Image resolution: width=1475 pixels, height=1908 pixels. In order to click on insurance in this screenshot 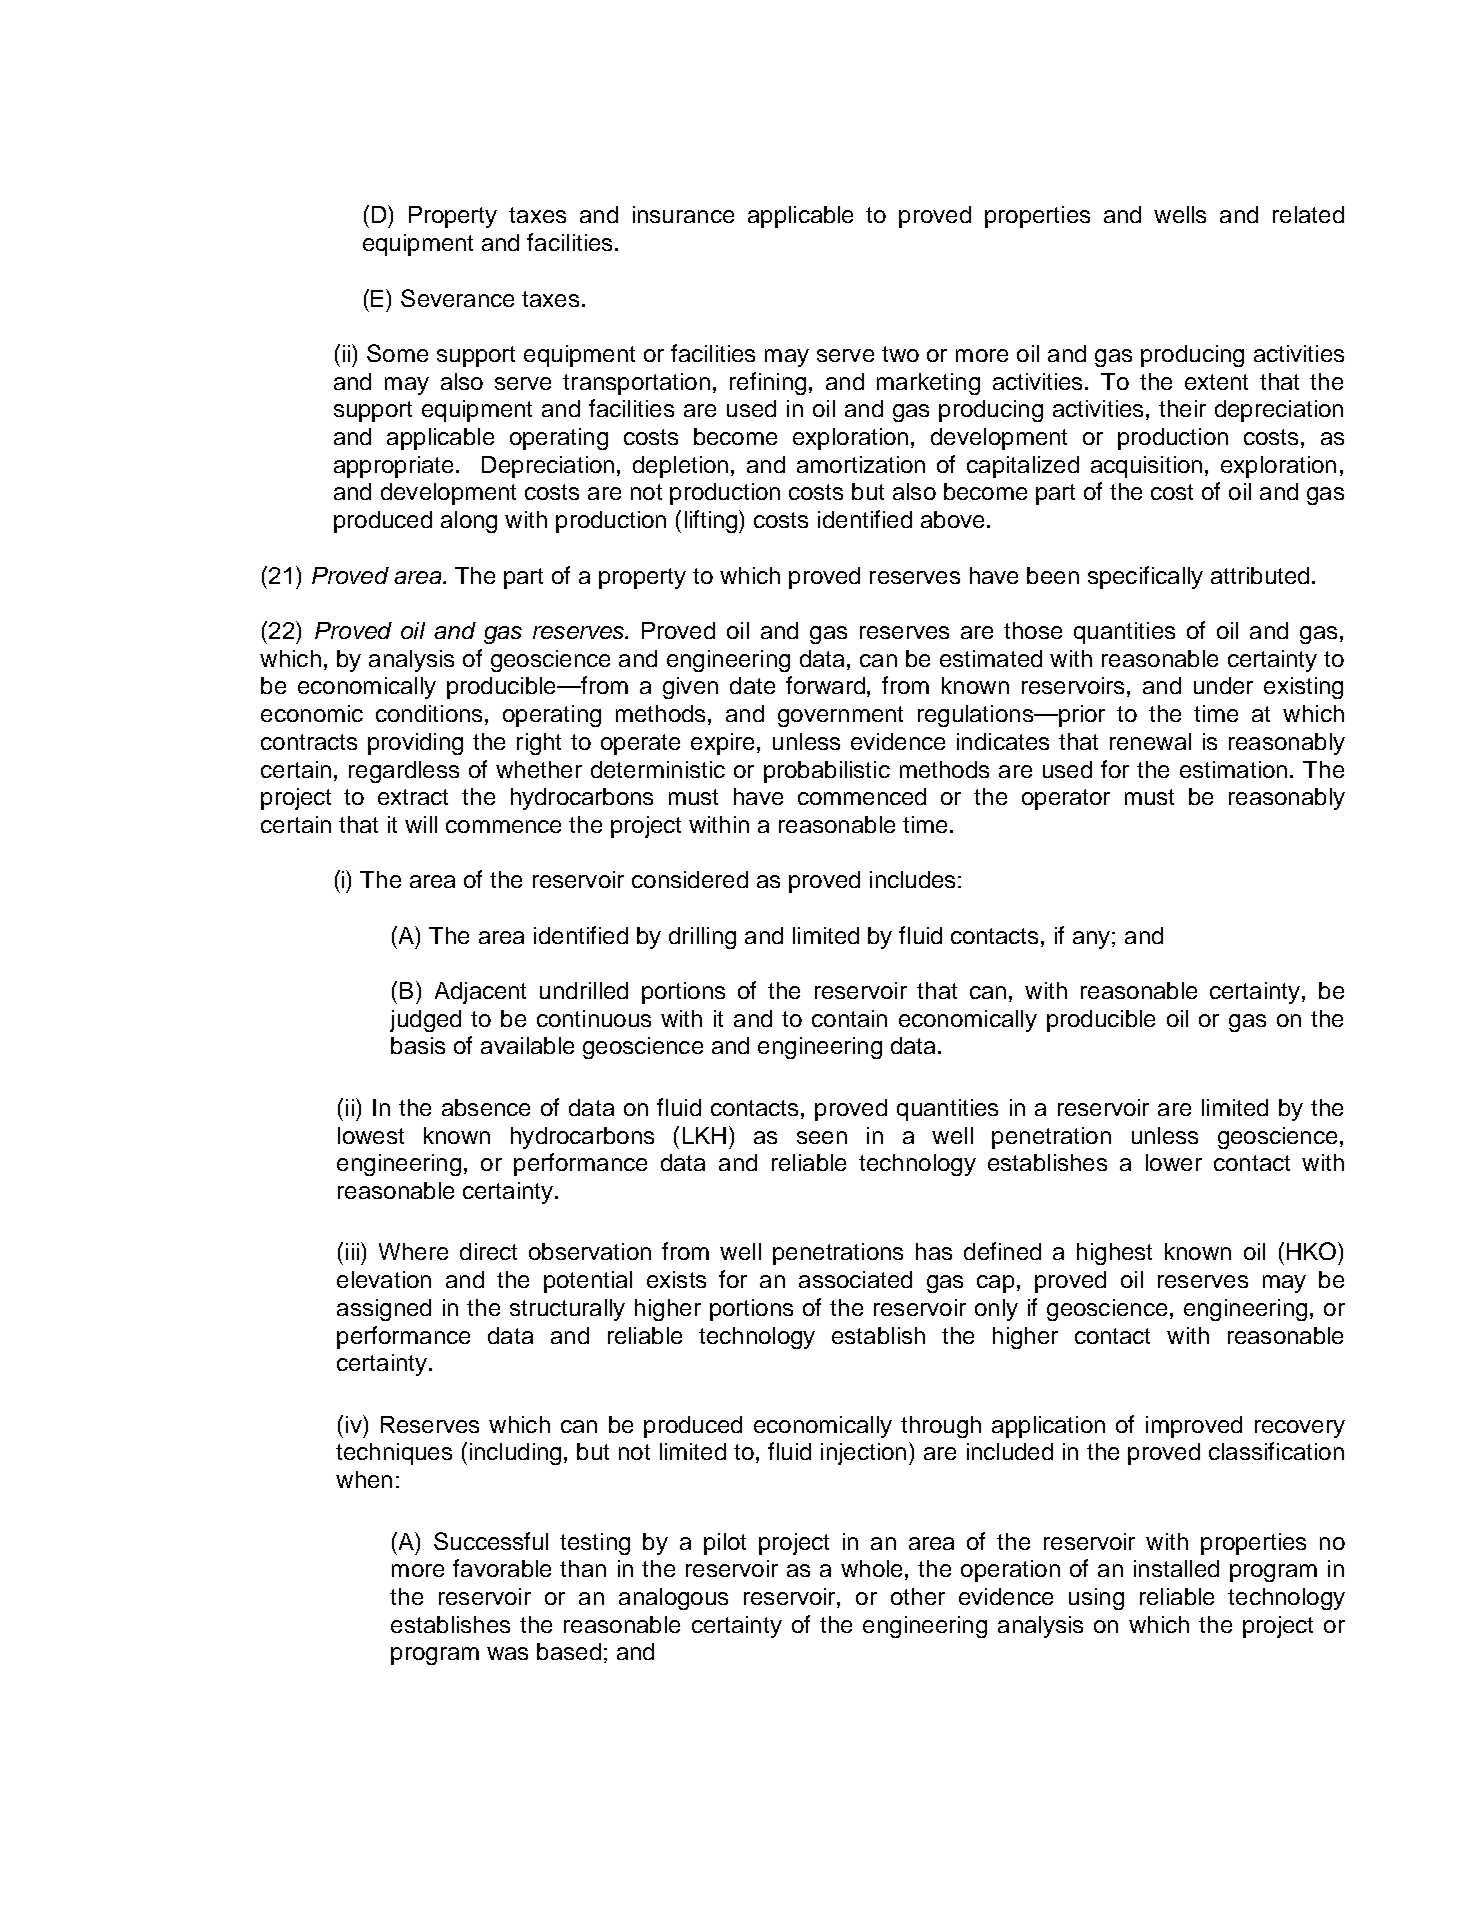, I will do `click(683, 214)`.
